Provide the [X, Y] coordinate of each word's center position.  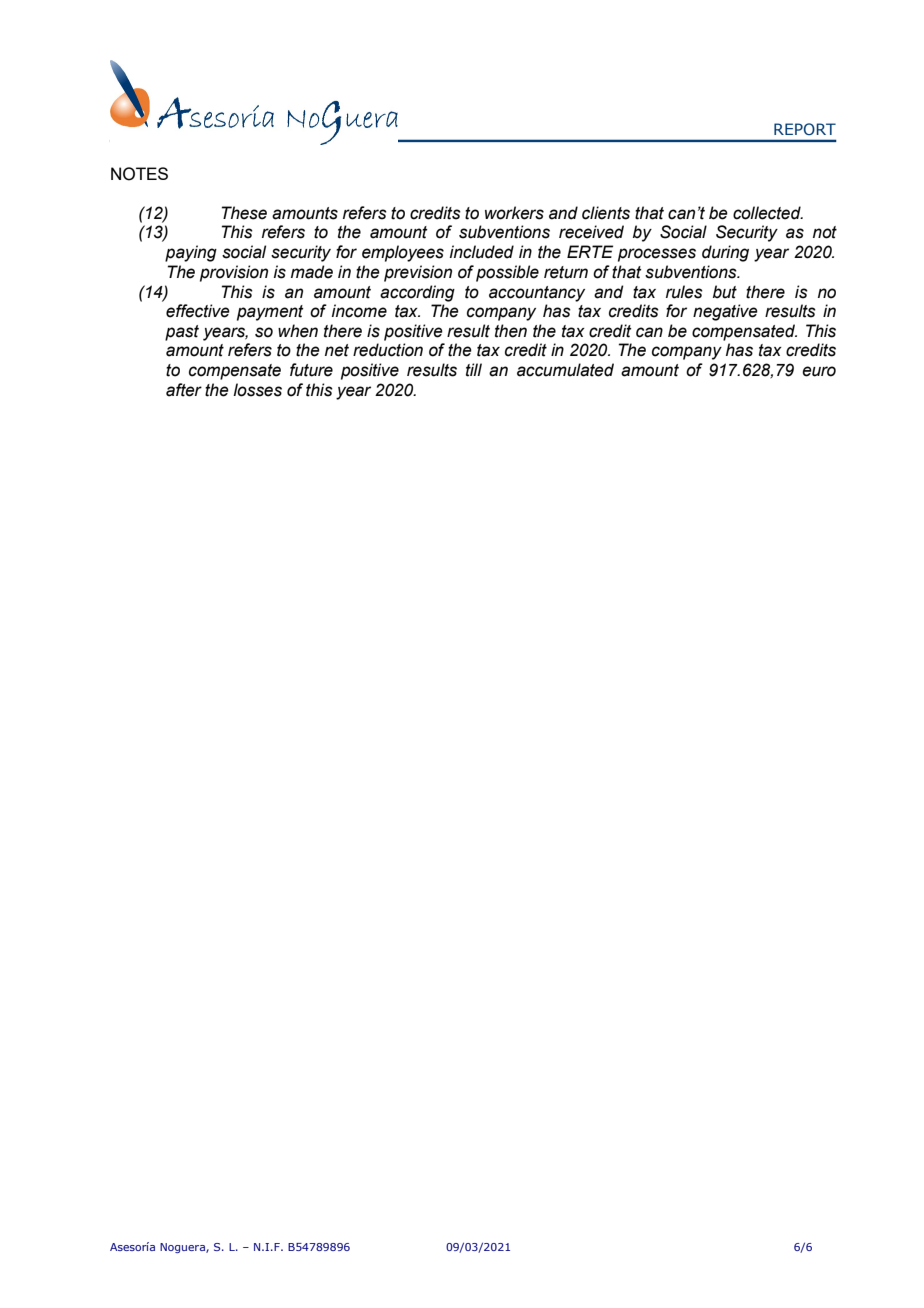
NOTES [139, 174]
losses [257, 390]
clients [606, 213]
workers [514, 213]
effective [198, 311]
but [725, 292]
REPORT [805, 129]
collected [768, 213]
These [244, 213]
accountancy [537, 294]
